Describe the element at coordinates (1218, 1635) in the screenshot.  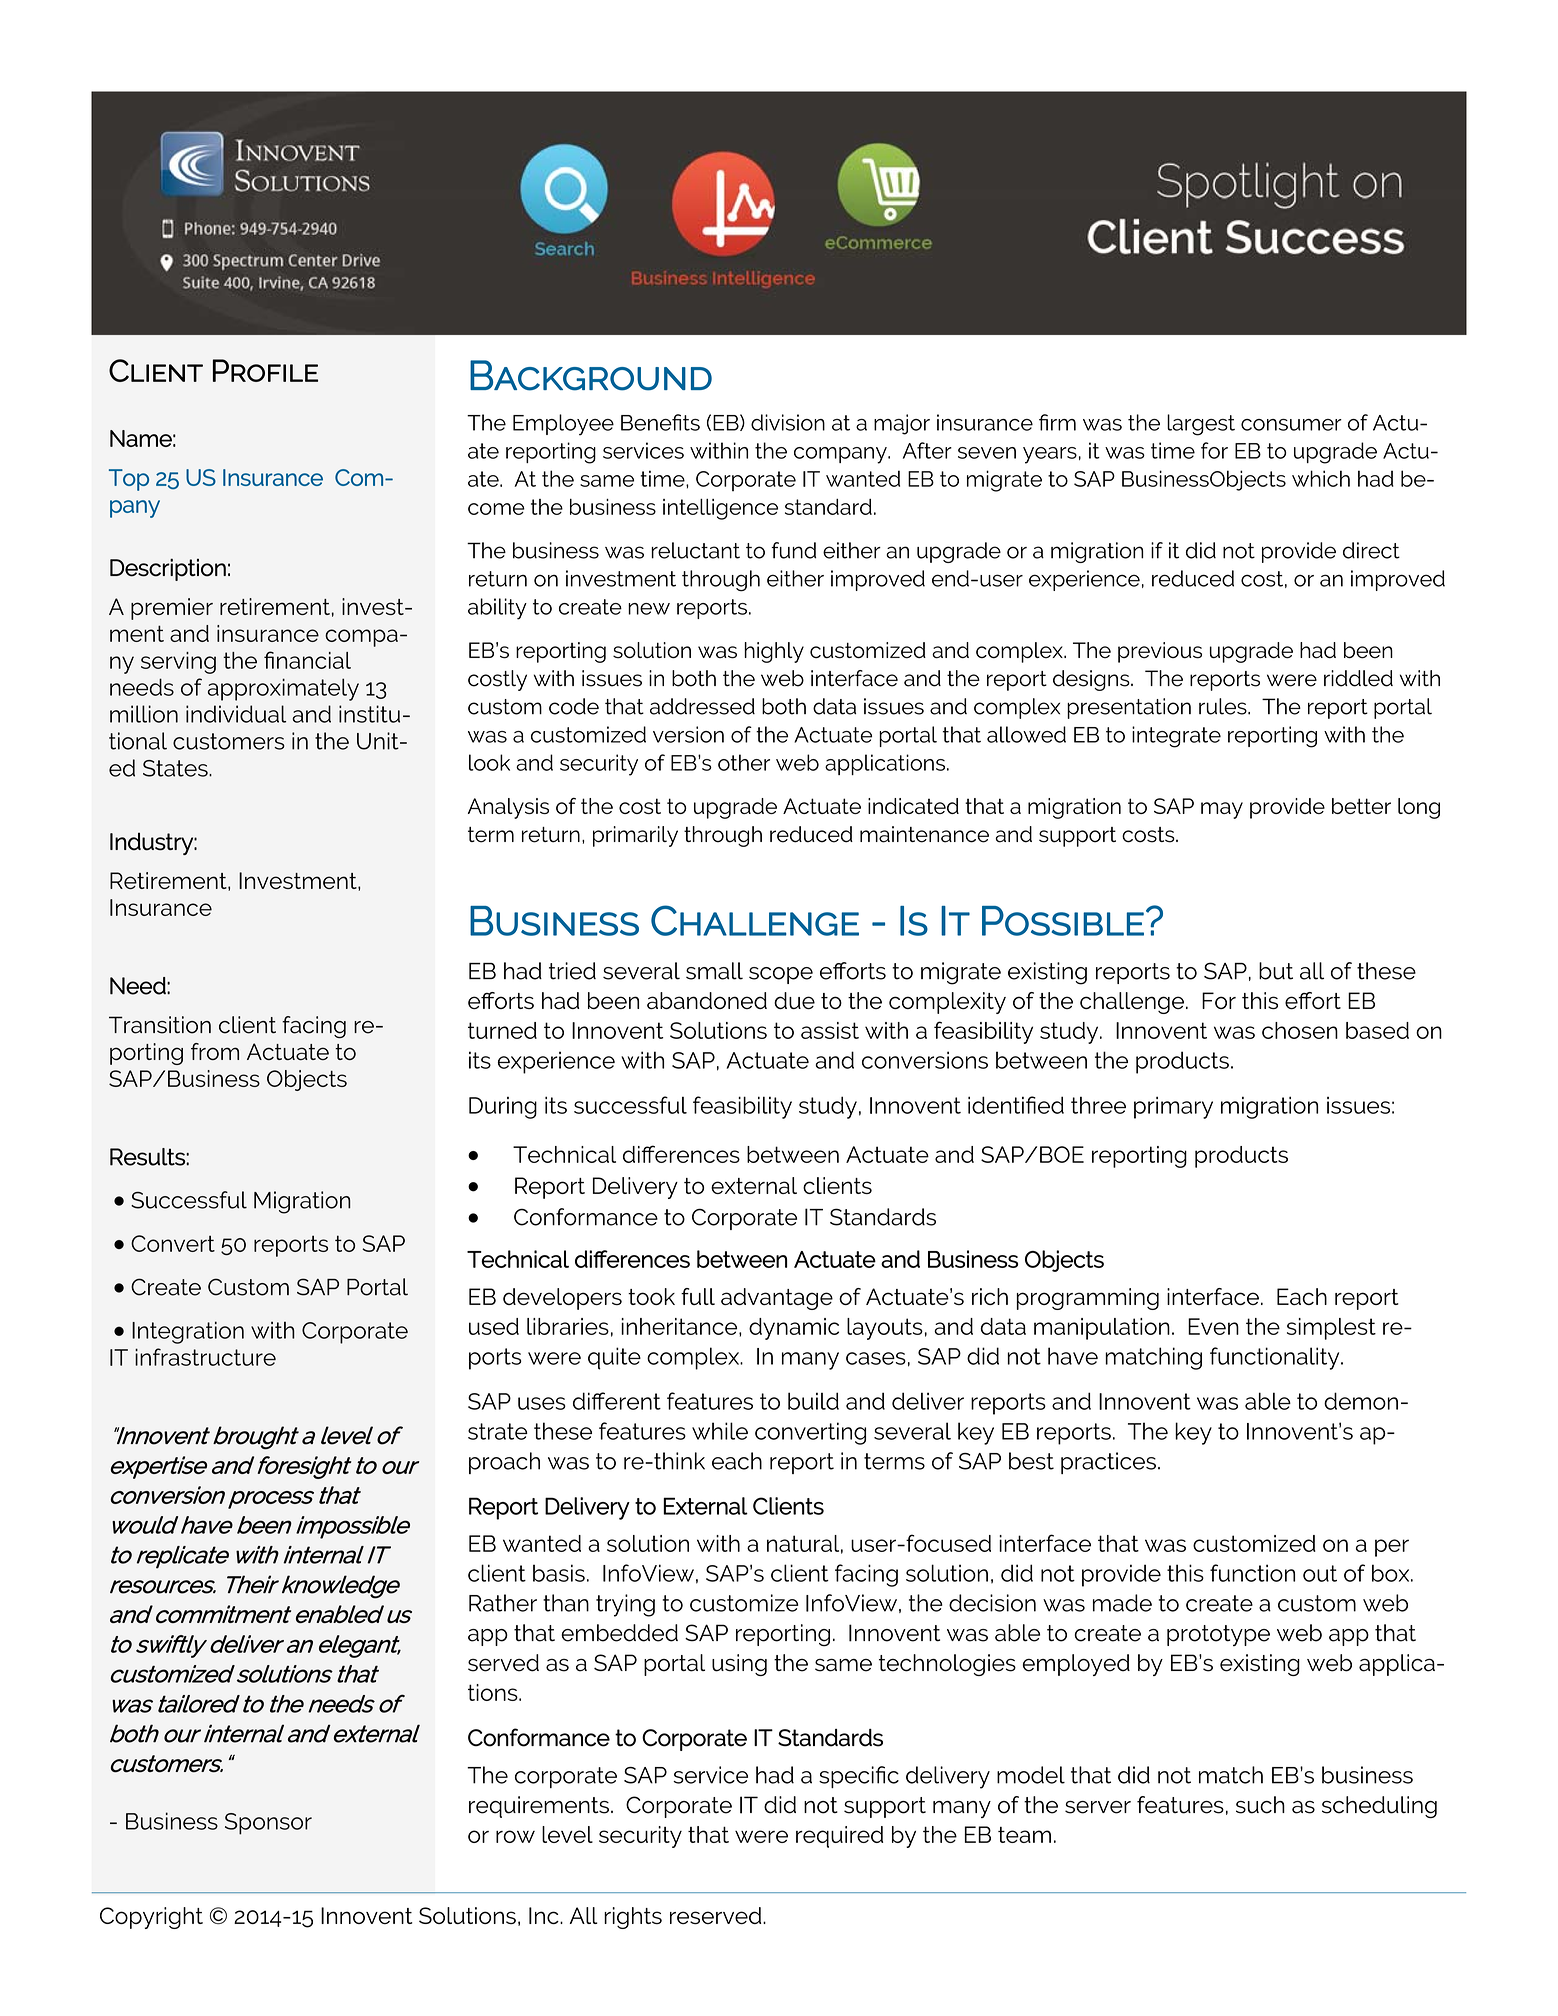
I see `prototype` at that location.
